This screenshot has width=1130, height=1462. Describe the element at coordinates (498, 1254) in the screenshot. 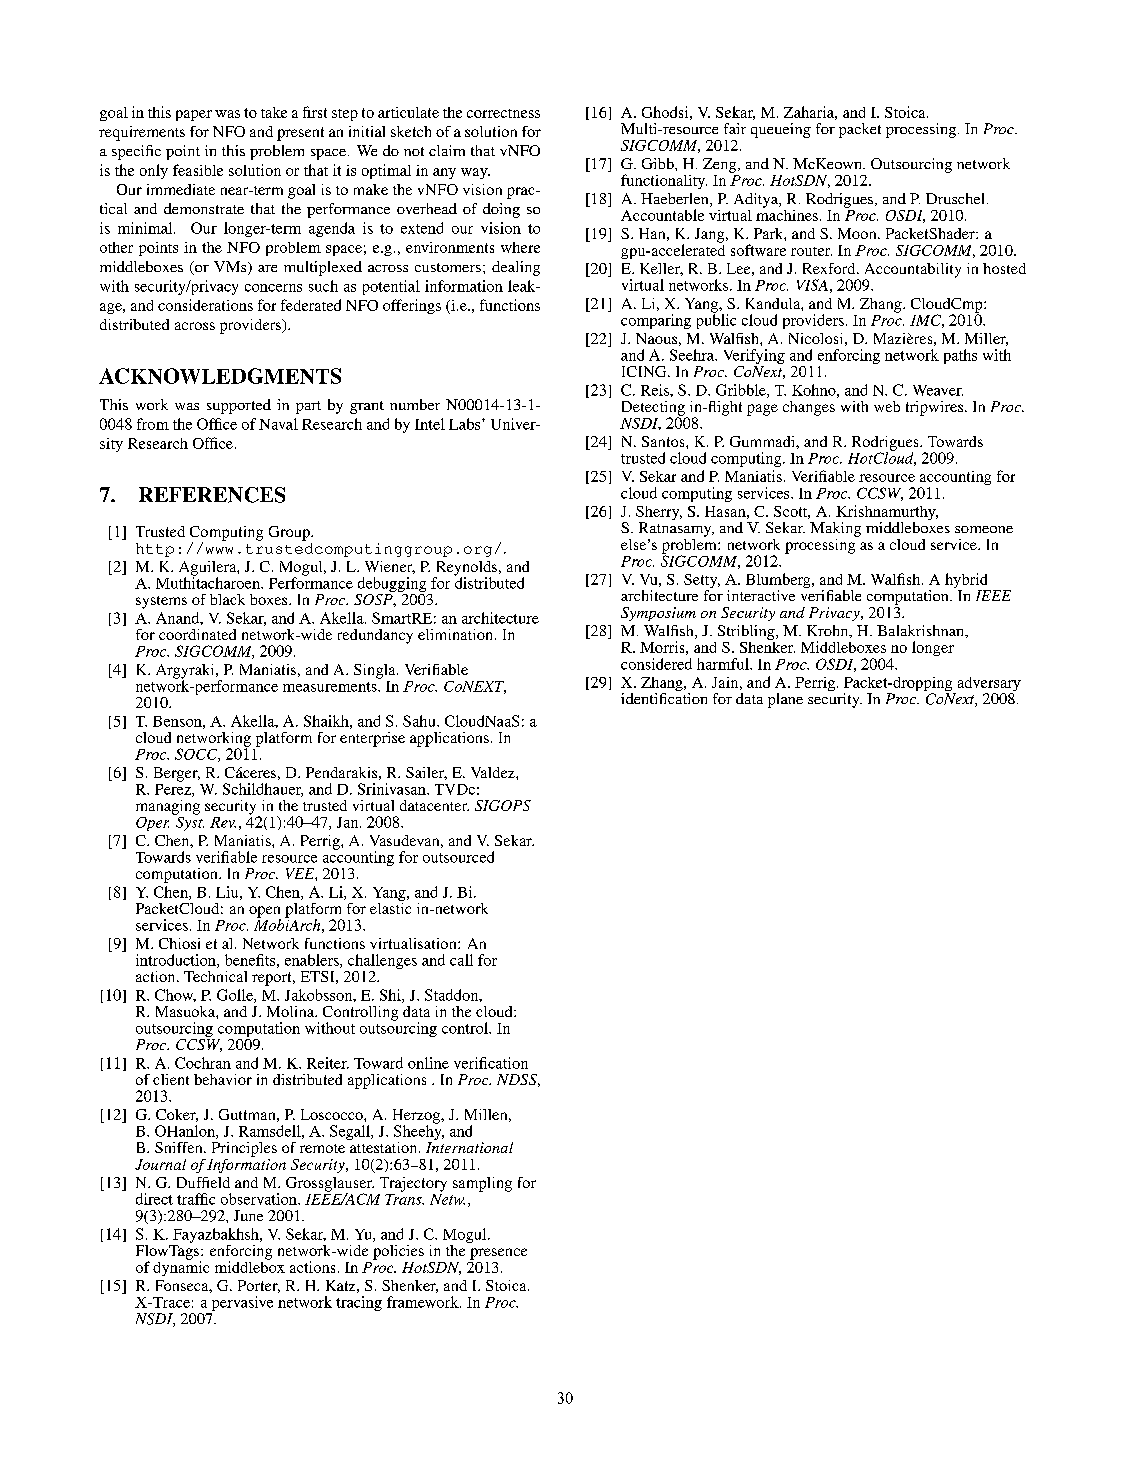

I see `presence` at that location.
